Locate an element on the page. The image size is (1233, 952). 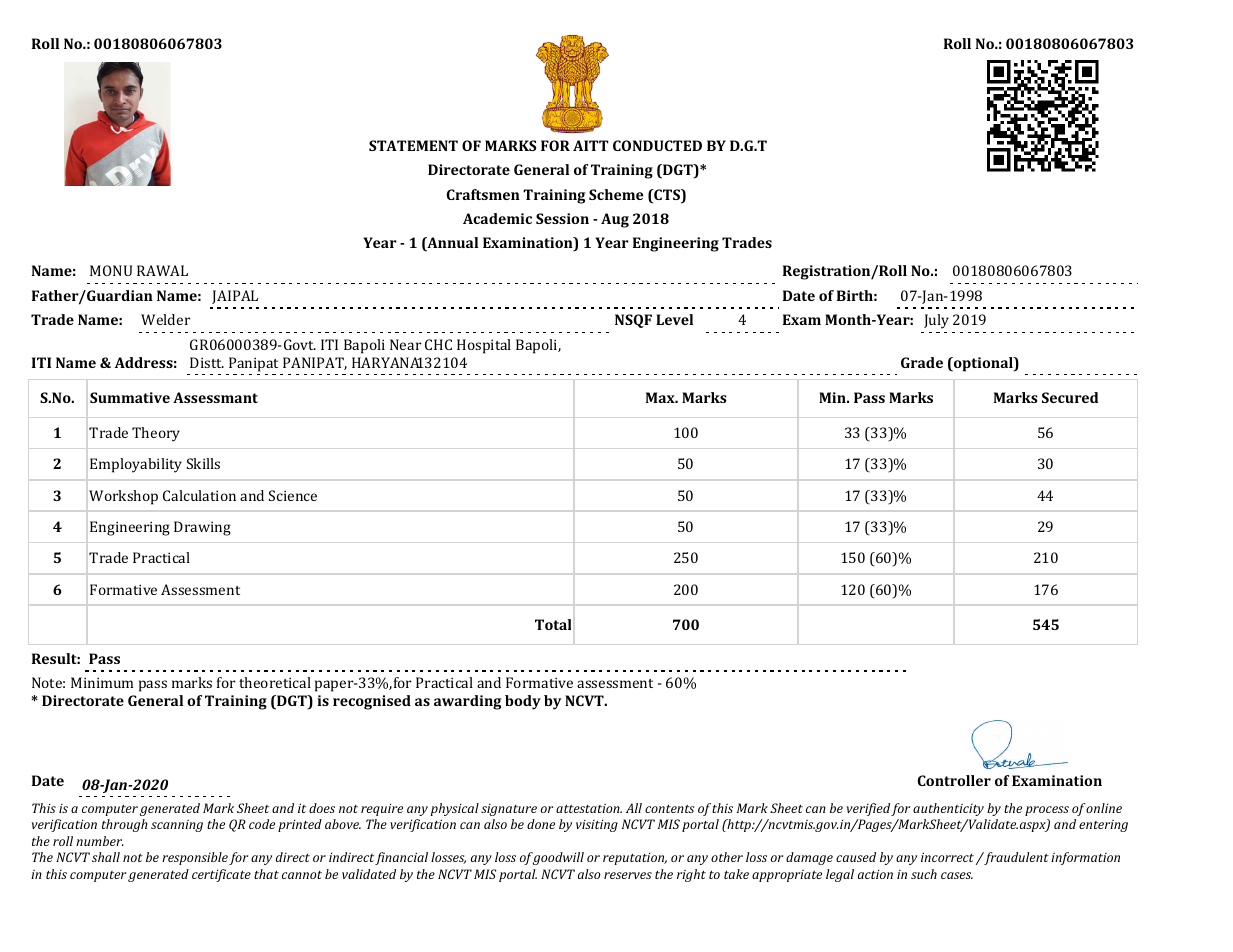
Science is located at coordinates (293, 495).
